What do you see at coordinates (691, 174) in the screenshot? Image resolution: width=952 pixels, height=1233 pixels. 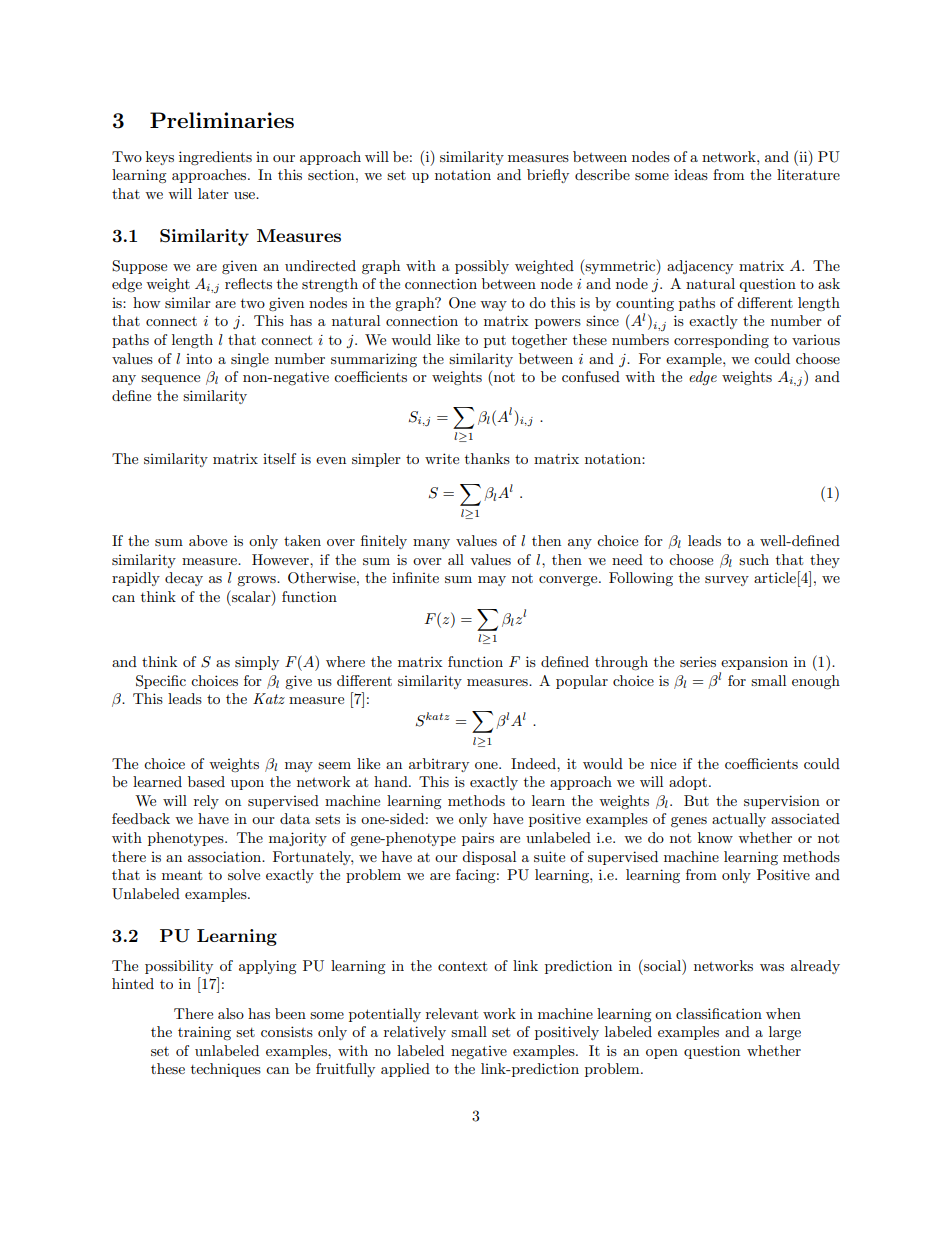 I see `ideas` at bounding box center [691, 174].
